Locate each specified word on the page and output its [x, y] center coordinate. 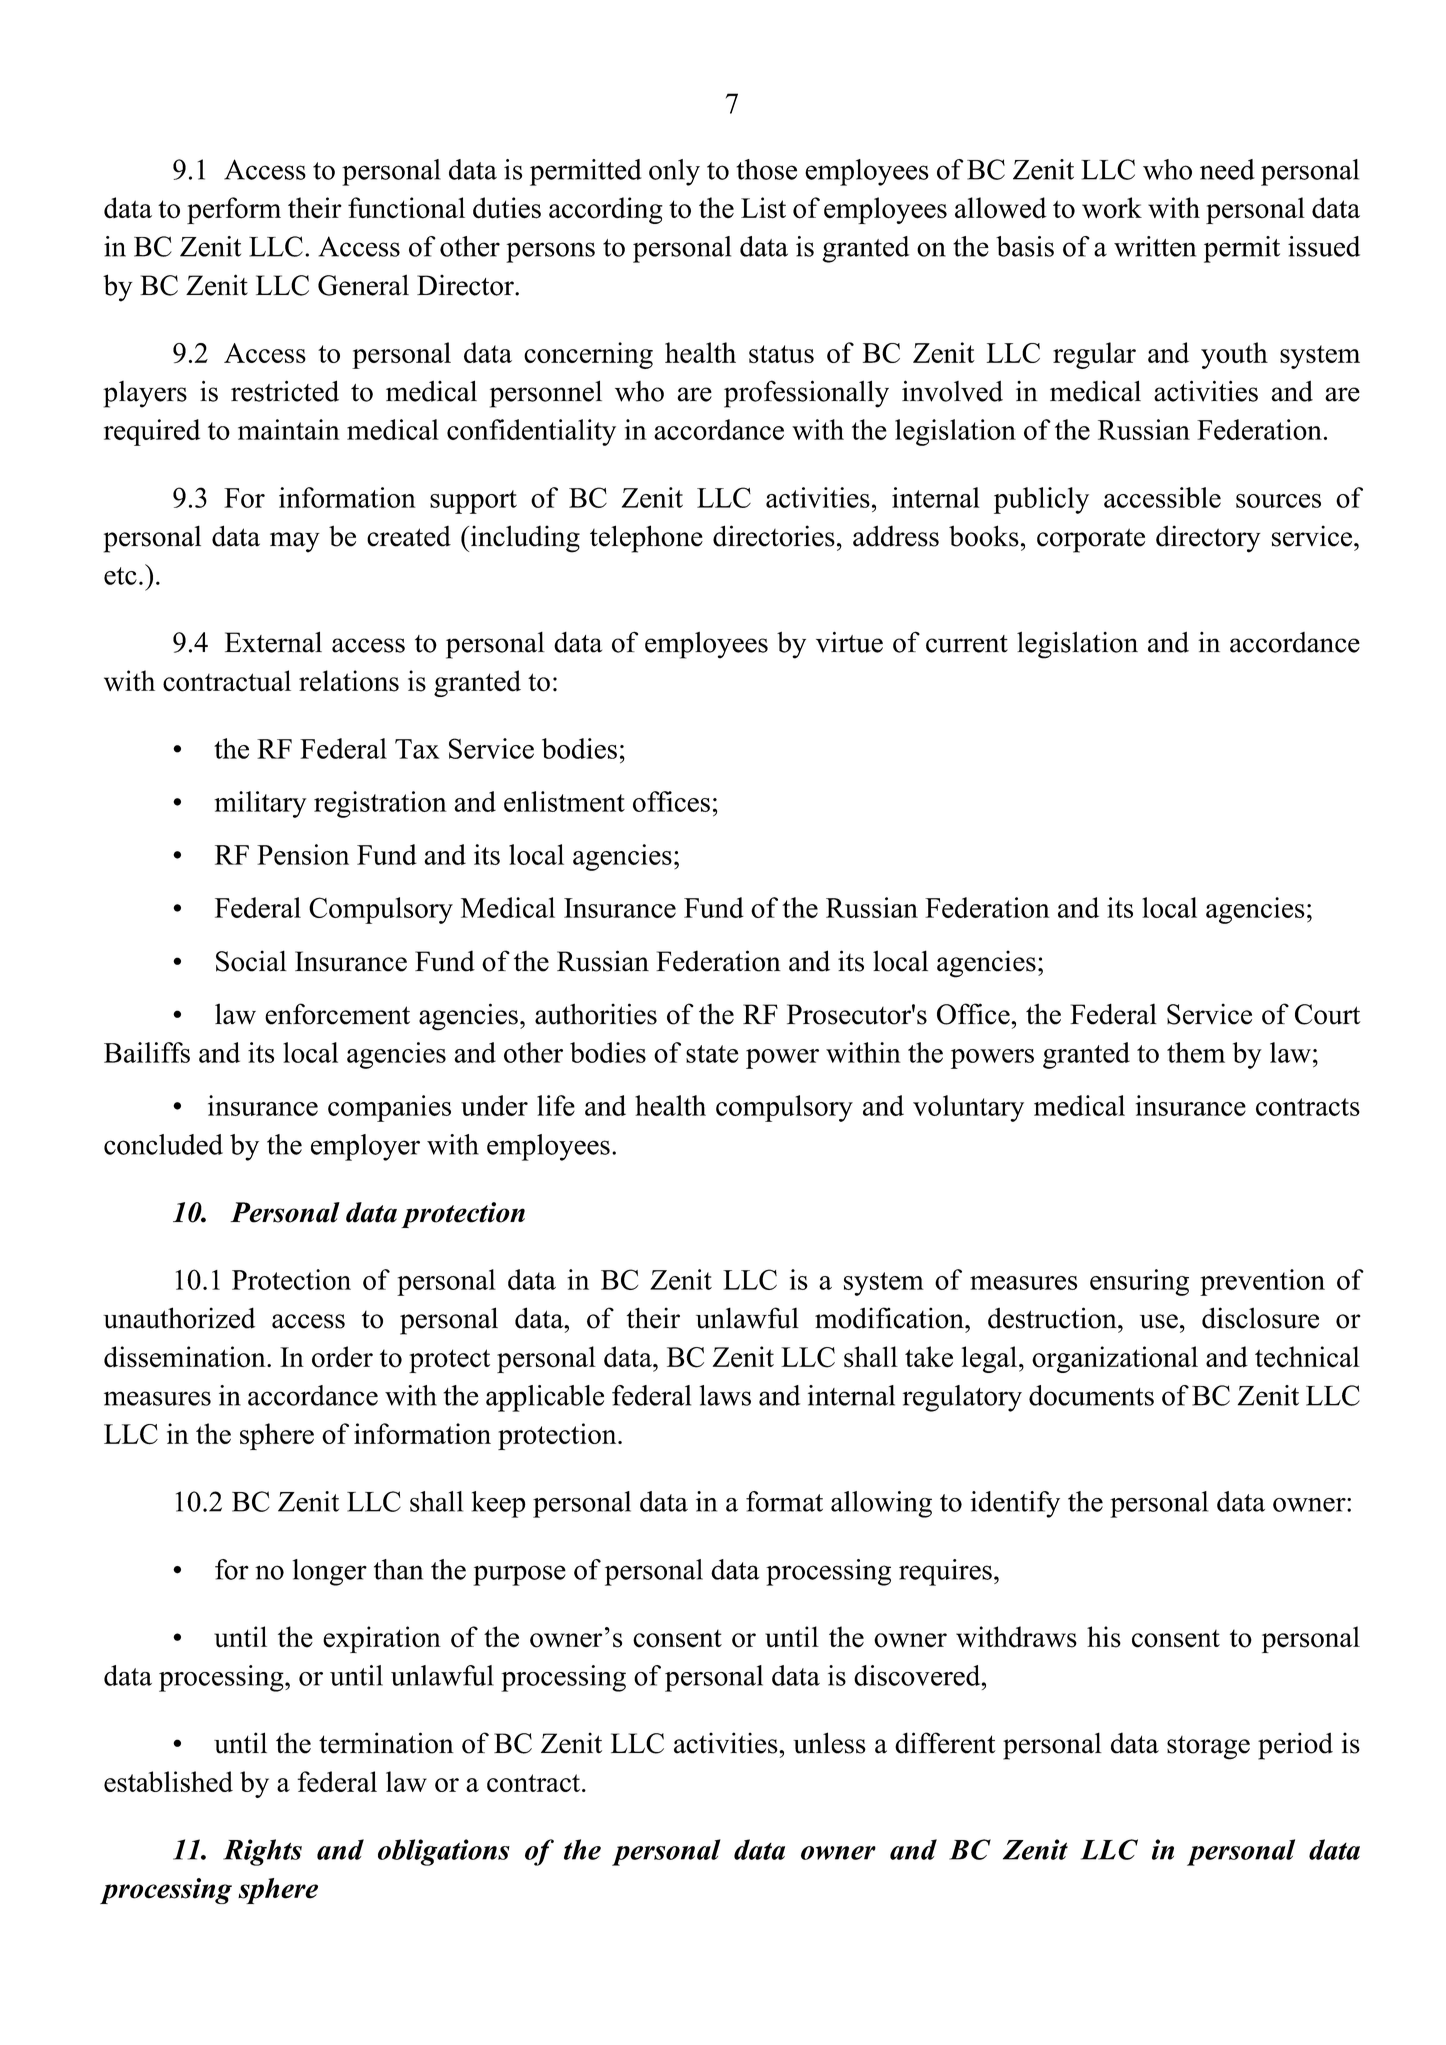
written [1155, 246]
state [712, 1054]
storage [1208, 1748]
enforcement [337, 1014]
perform [234, 210]
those [766, 169]
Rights [262, 1852]
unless [829, 1743]
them [1196, 1052]
